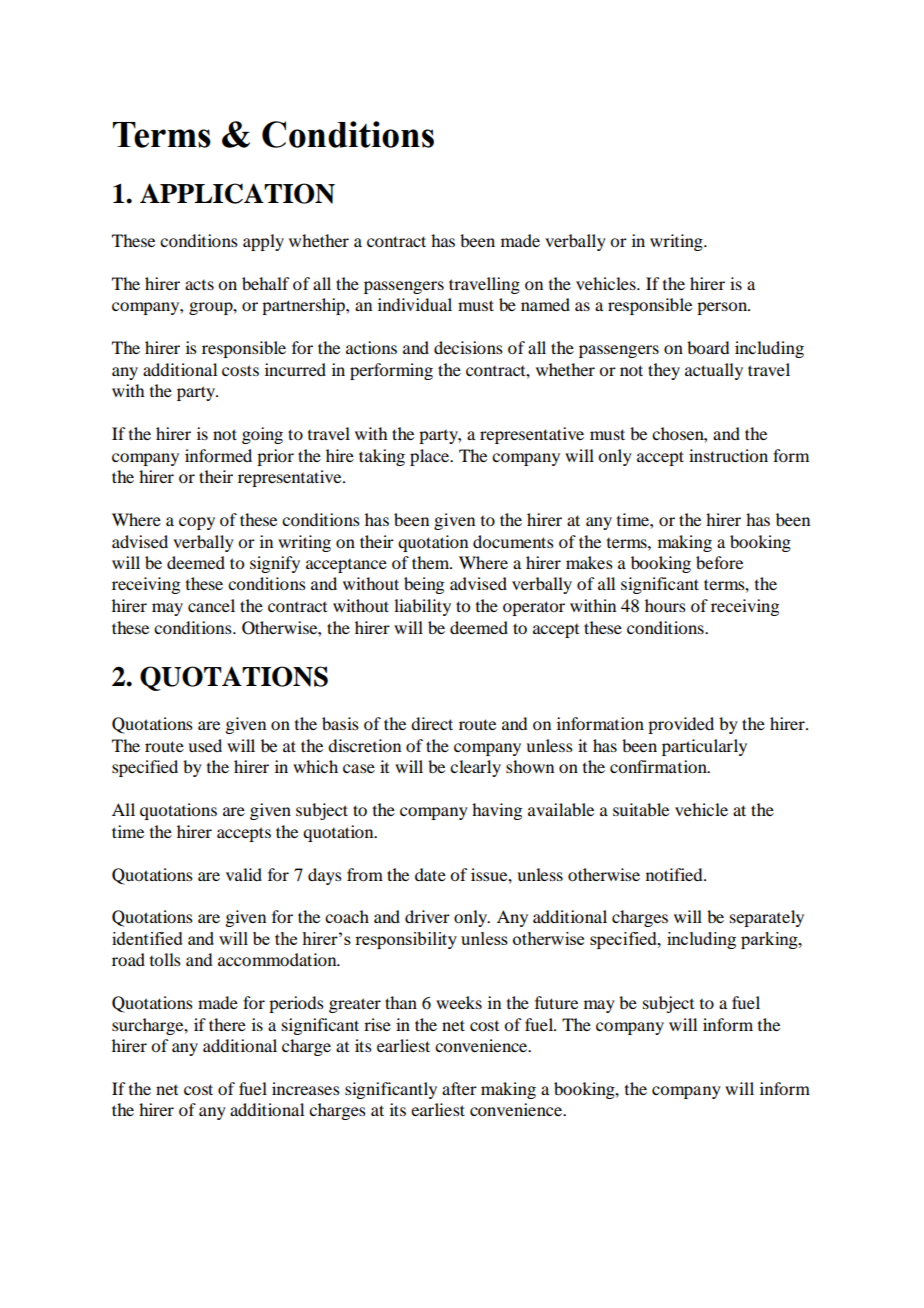  I want to click on hours, so click(665, 605).
